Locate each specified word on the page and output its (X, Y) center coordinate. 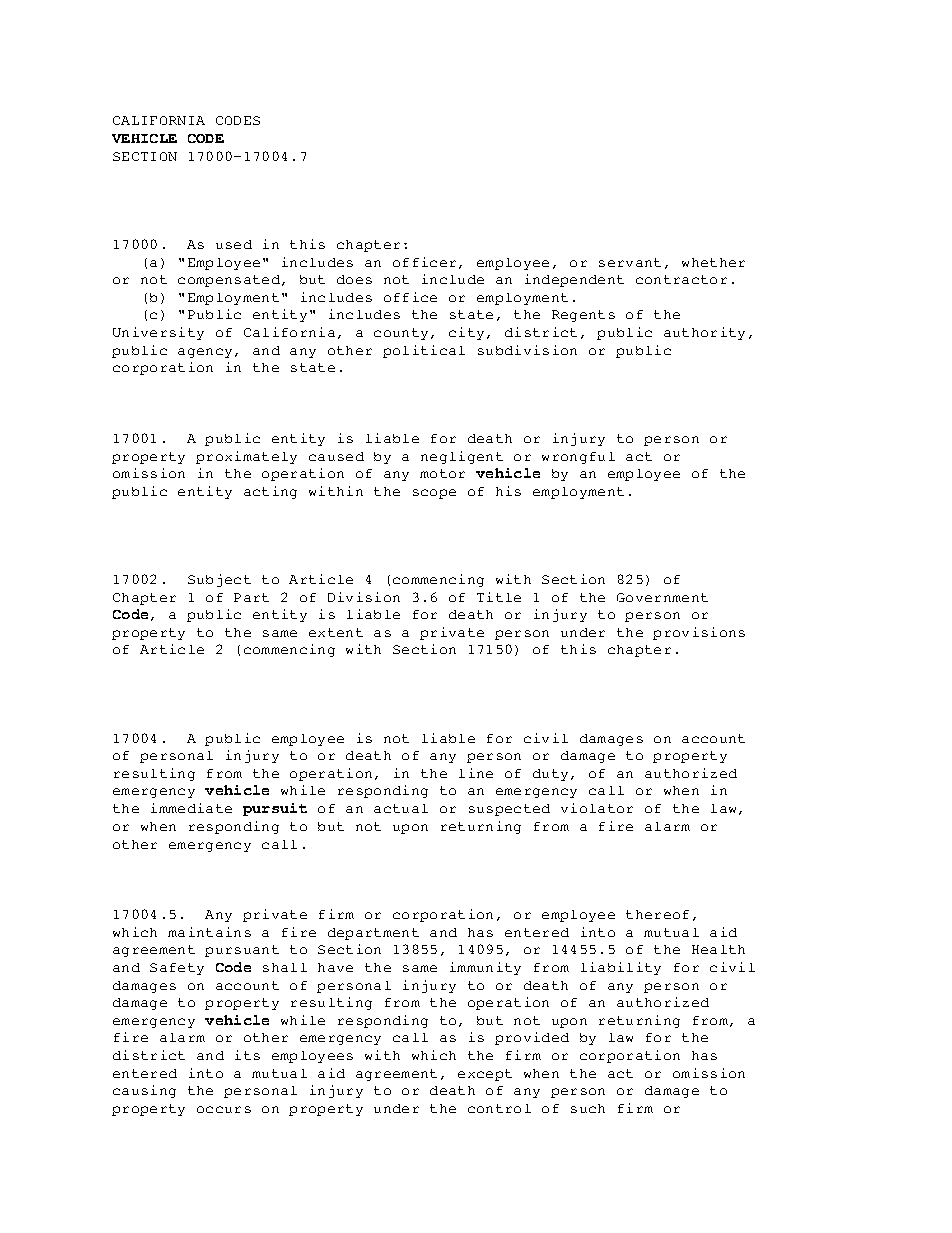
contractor (681, 279)
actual (401, 808)
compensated (229, 281)
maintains (209, 932)
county (401, 334)
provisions (699, 633)
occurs (224, 1109)
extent (336, 632)
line (476, 773)
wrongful (578, 458)
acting (270, 492)
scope (434, 494)
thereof (657, 914)
